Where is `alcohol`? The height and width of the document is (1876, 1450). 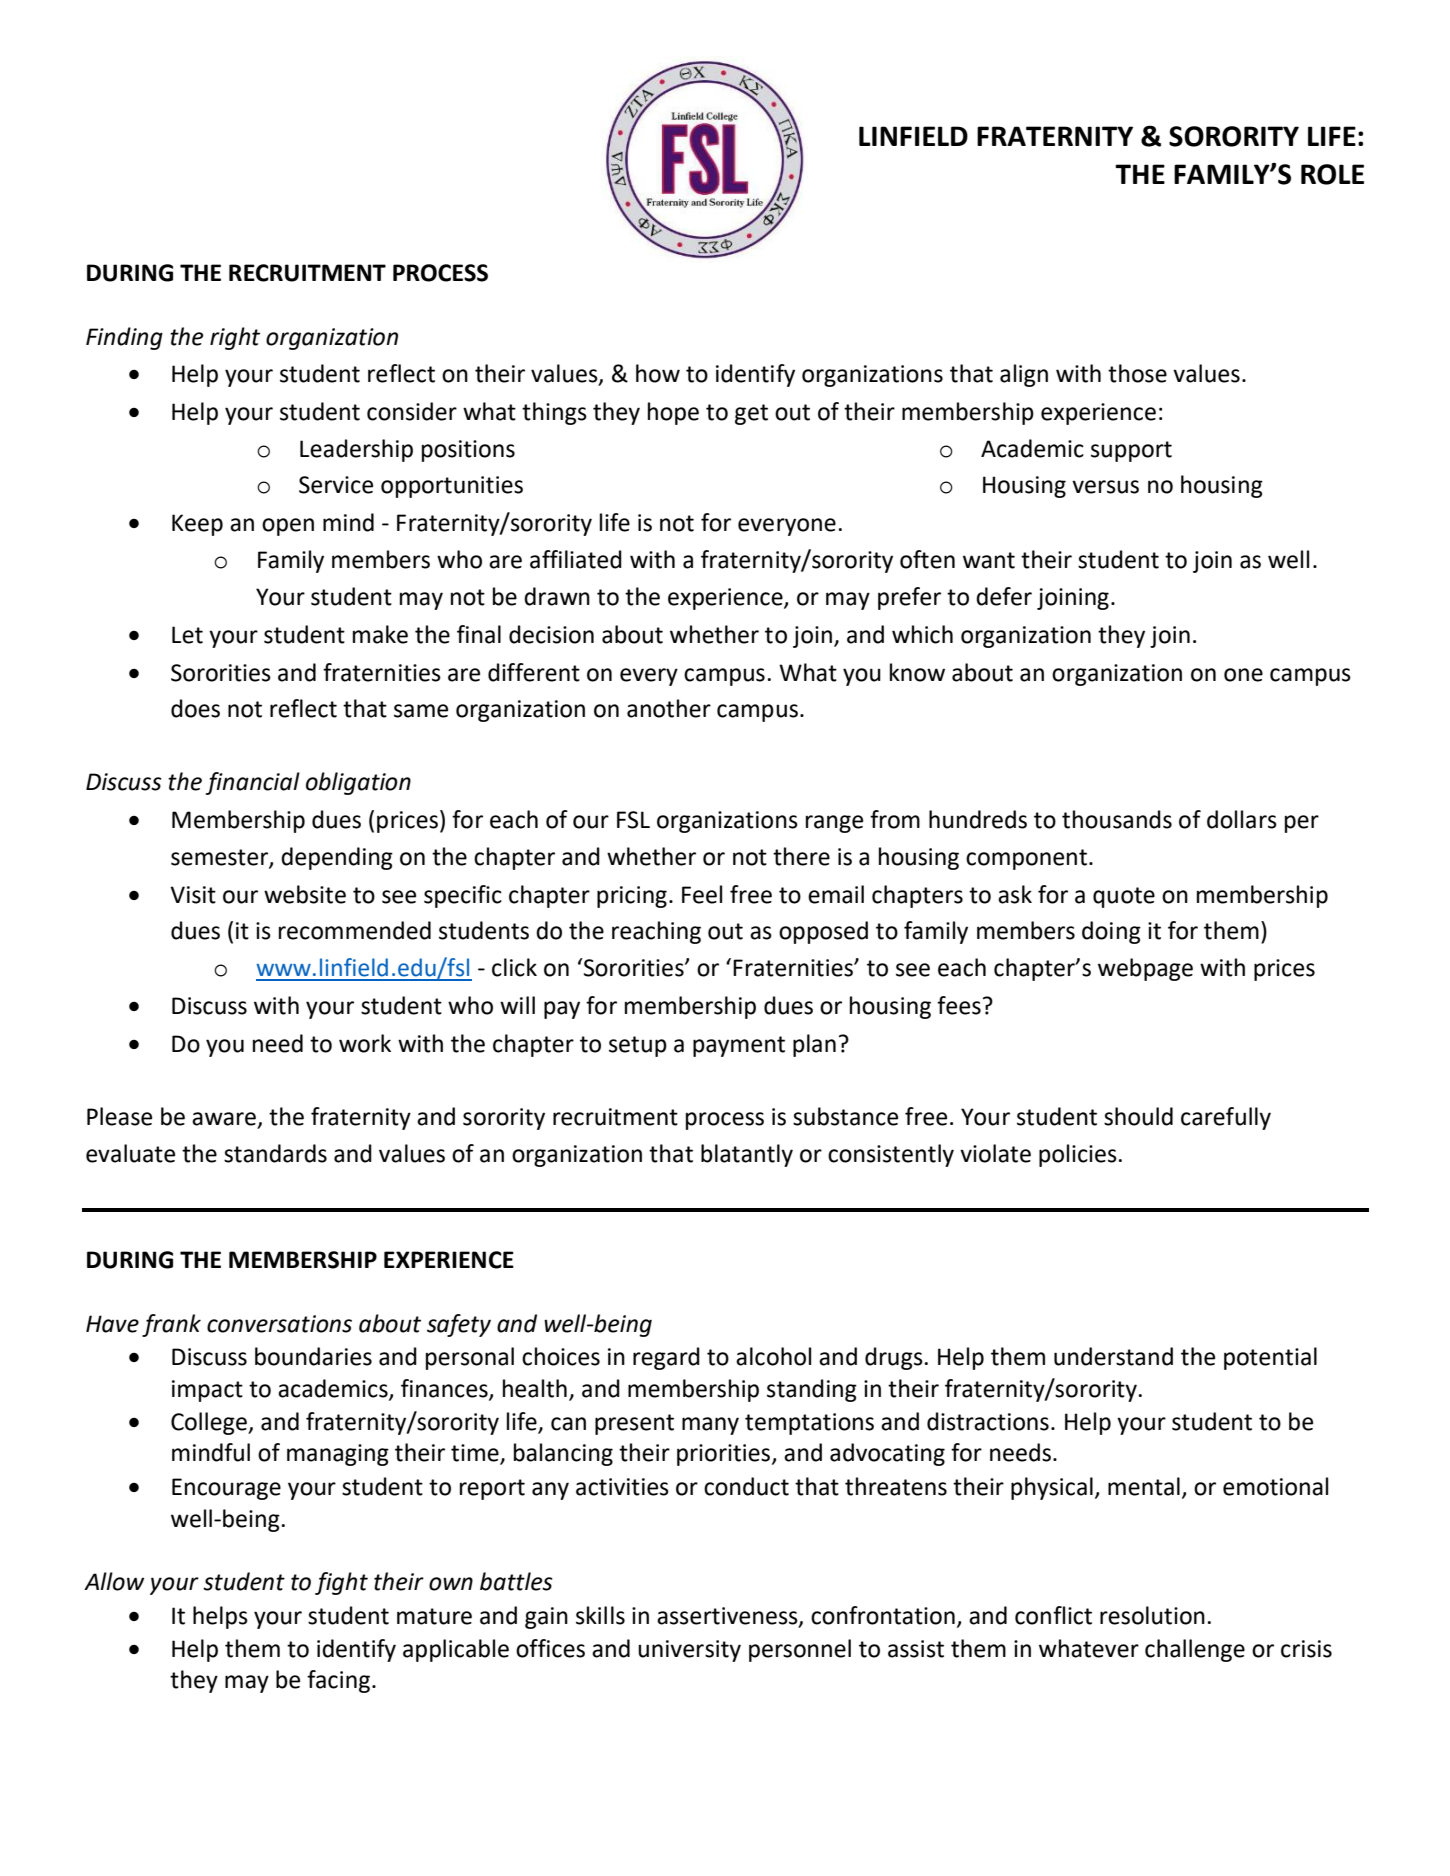
alcohol is located at coordinates (773, 1356).
